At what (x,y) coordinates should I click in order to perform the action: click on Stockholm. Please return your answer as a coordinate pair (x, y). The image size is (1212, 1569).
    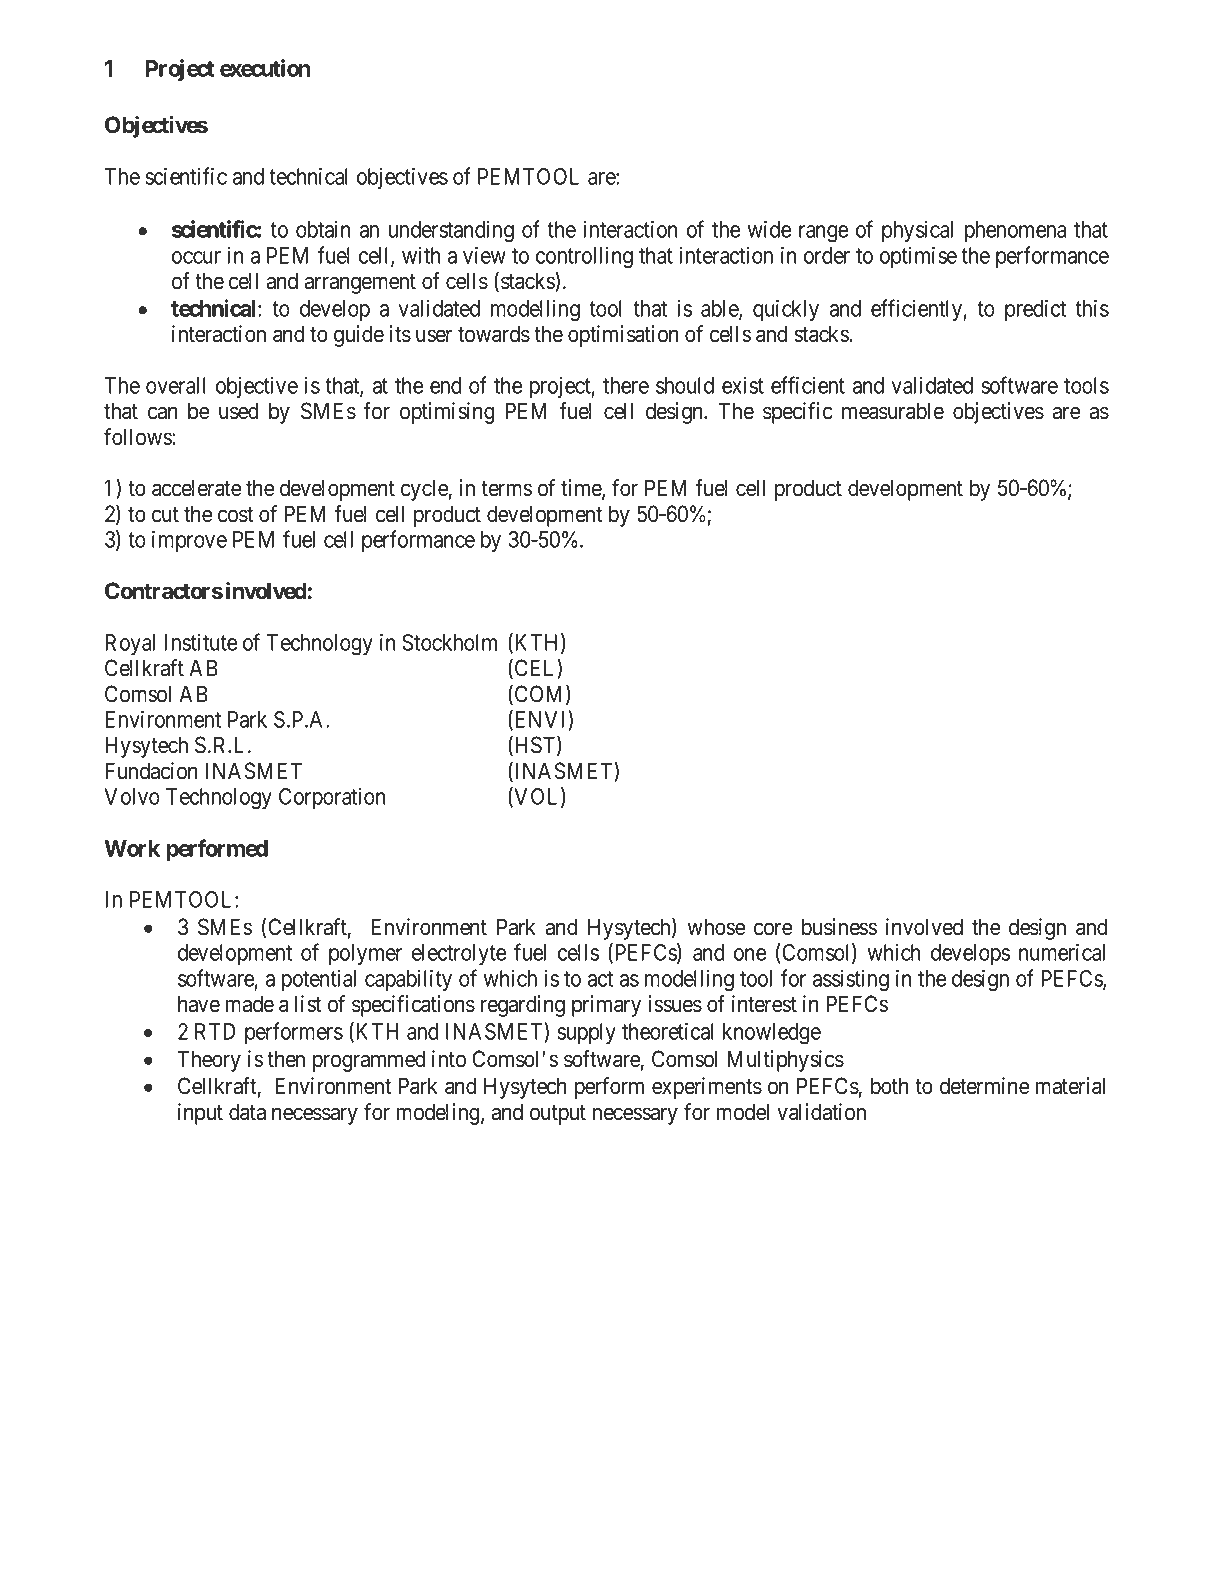
    Looking at the image, I should click on (449, 642).
